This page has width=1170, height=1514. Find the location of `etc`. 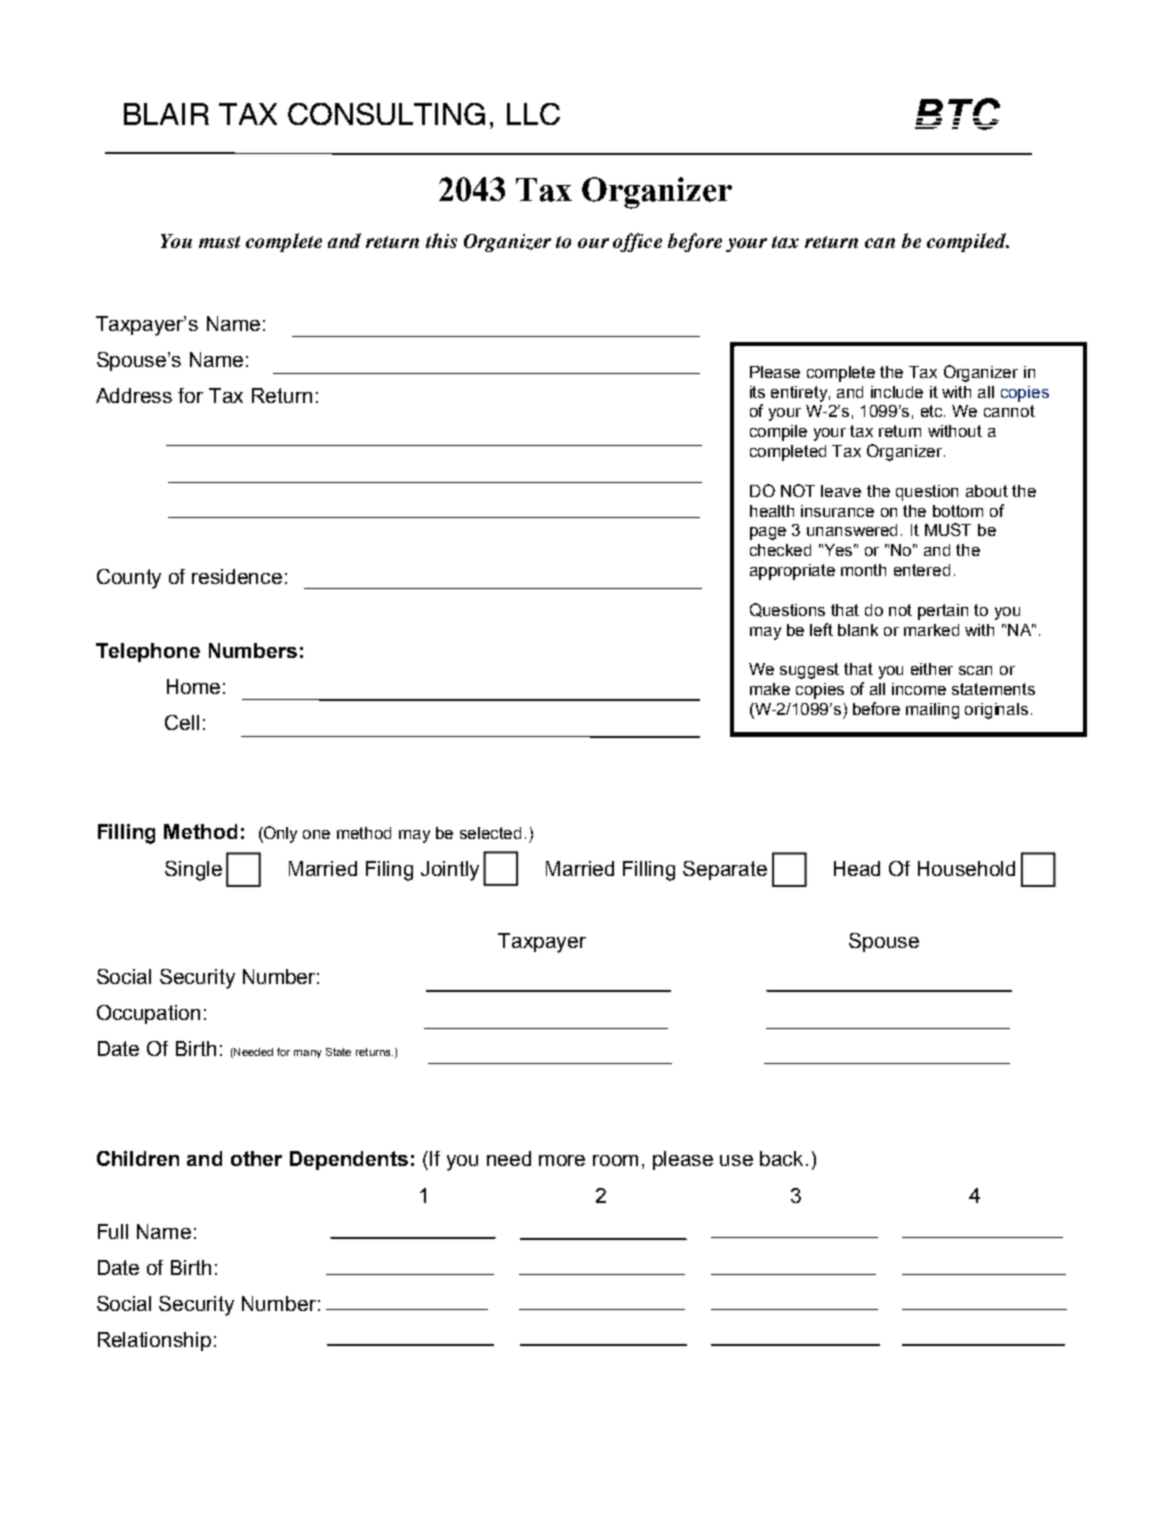

etc is located at coordinates (933, 411).
